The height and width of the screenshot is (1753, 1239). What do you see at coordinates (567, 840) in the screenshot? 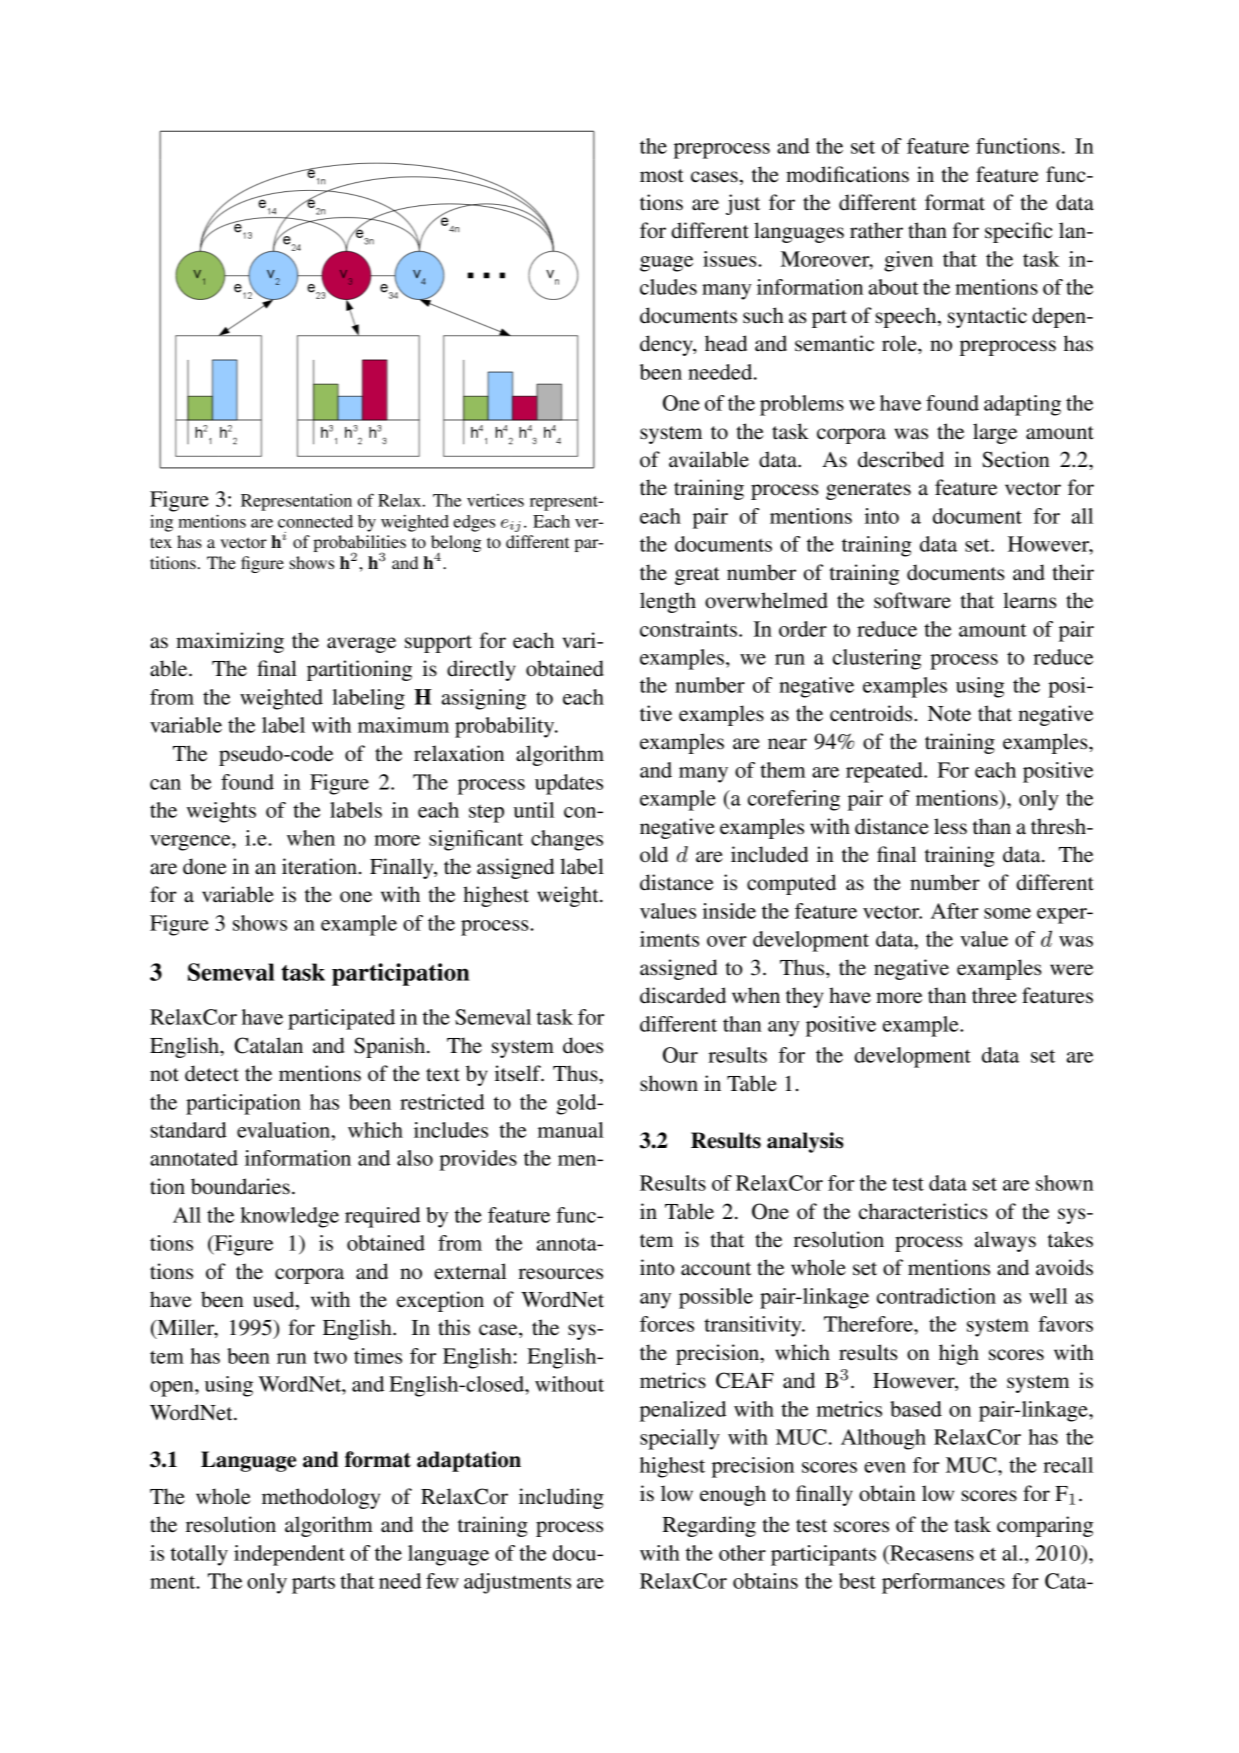
I see `changes` at bounding box center [567, 840].
